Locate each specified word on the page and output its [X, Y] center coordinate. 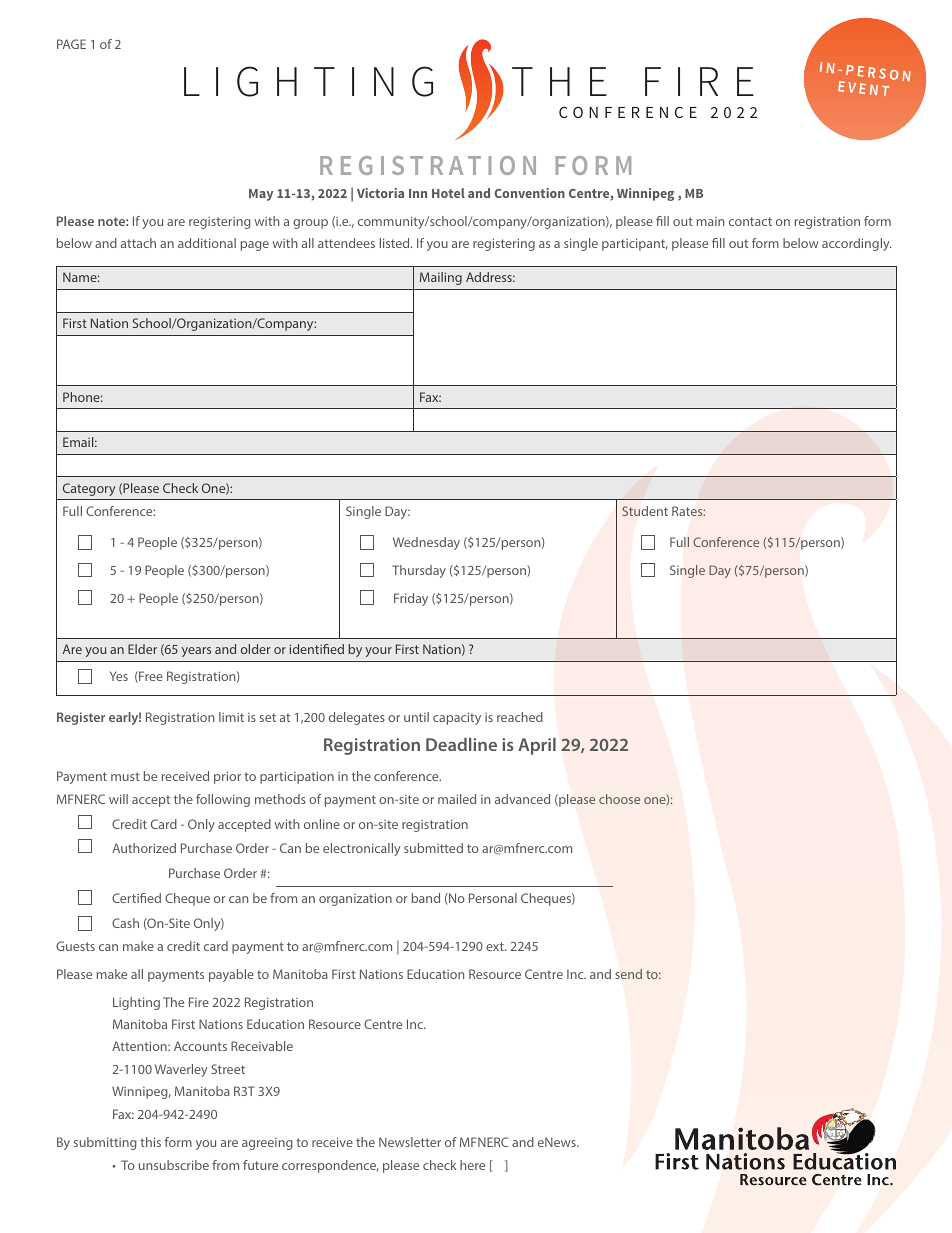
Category [89, 489]
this [150, 1142]
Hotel [448, 193]
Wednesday [426, 543]
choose [619, 799]
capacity [457, 718]
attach [138, 243]
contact [750, 221]
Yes [119, 676]
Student [645, 511]
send [628, 974]
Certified [136, 898]
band [426, 898]
